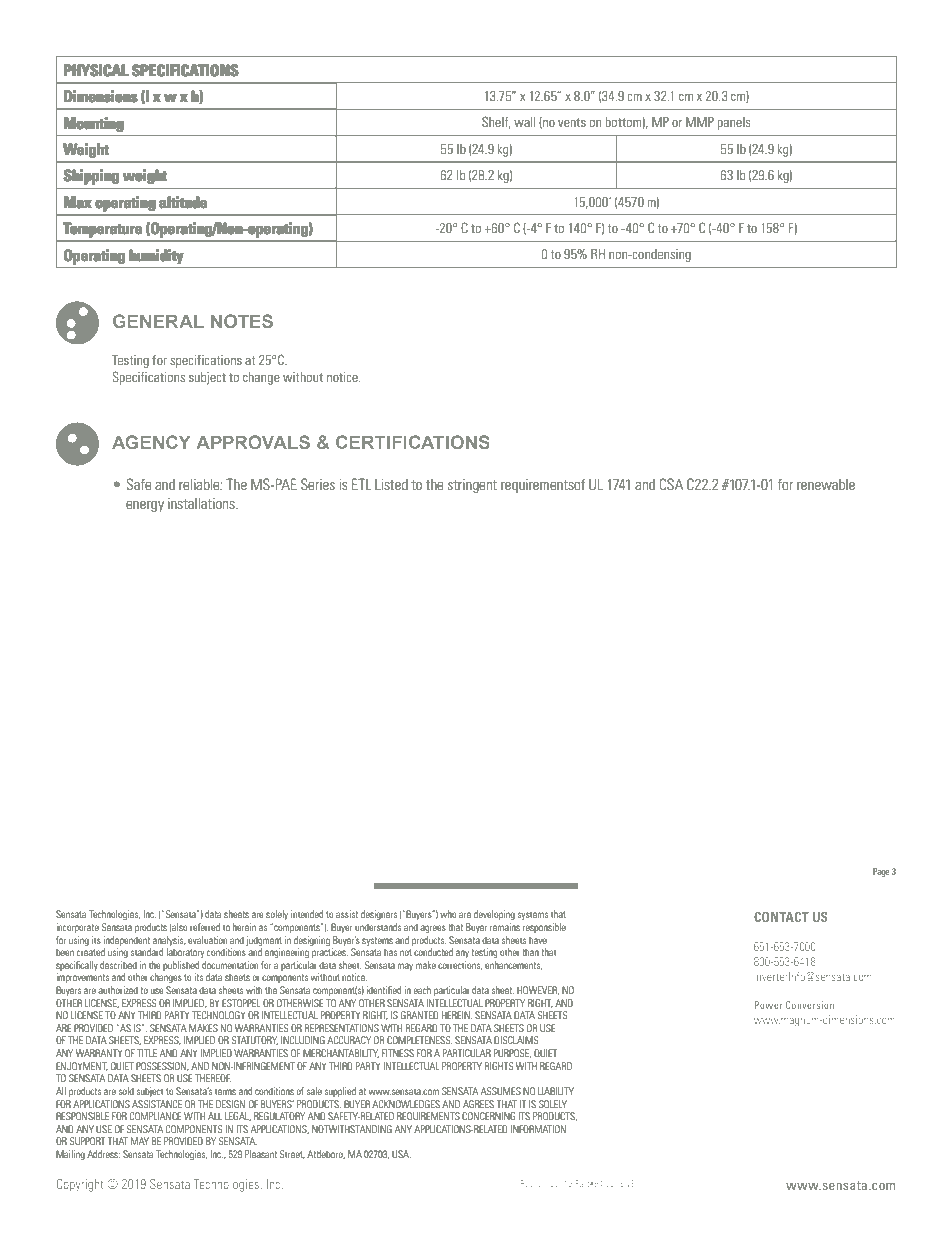 The height and width of the screenshot is (1233, 952). I want to click on Shelf, so click(496, 122).
